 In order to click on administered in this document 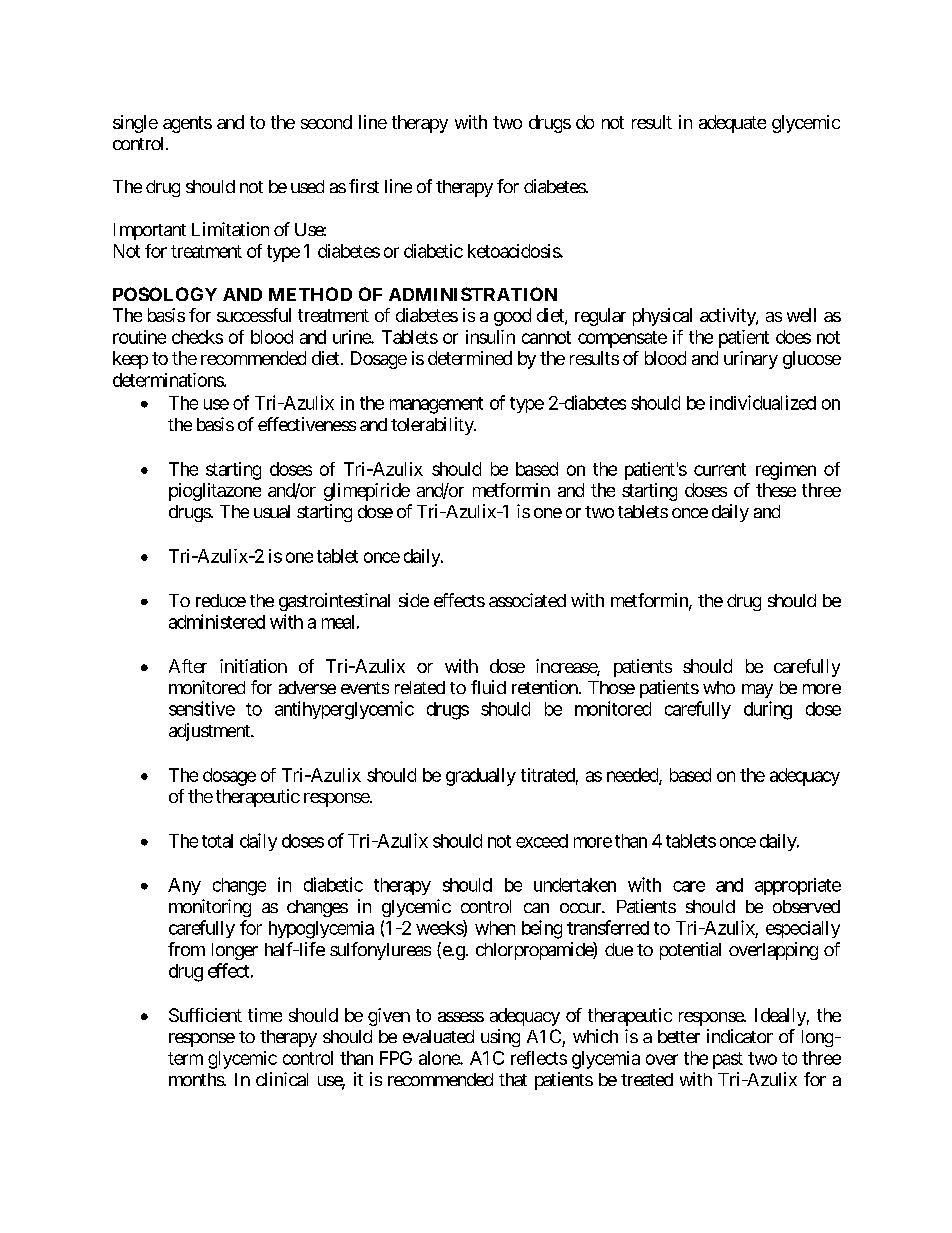, I will do `click(217, 621)`.
